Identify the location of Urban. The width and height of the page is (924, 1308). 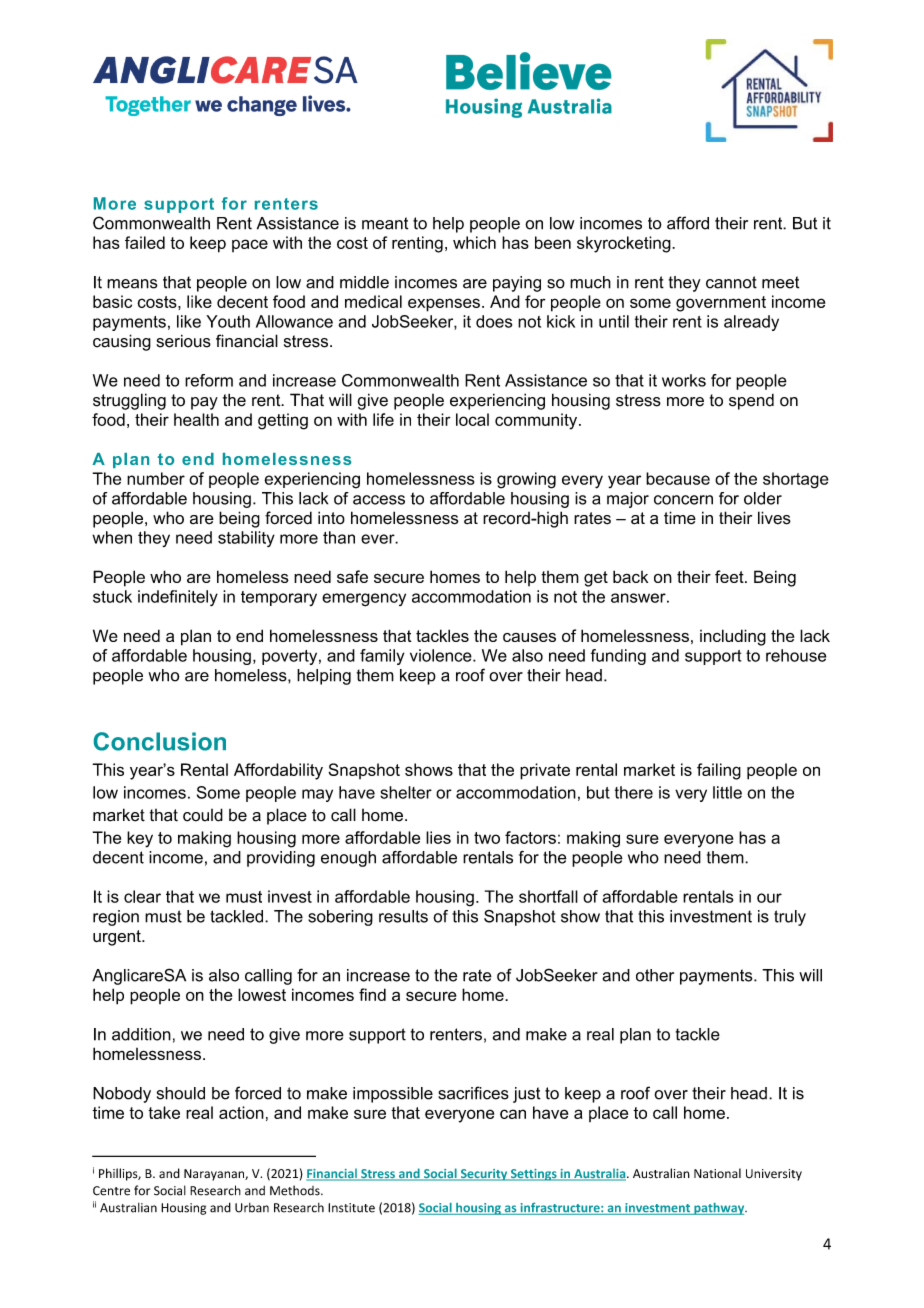
(252, 1208).
